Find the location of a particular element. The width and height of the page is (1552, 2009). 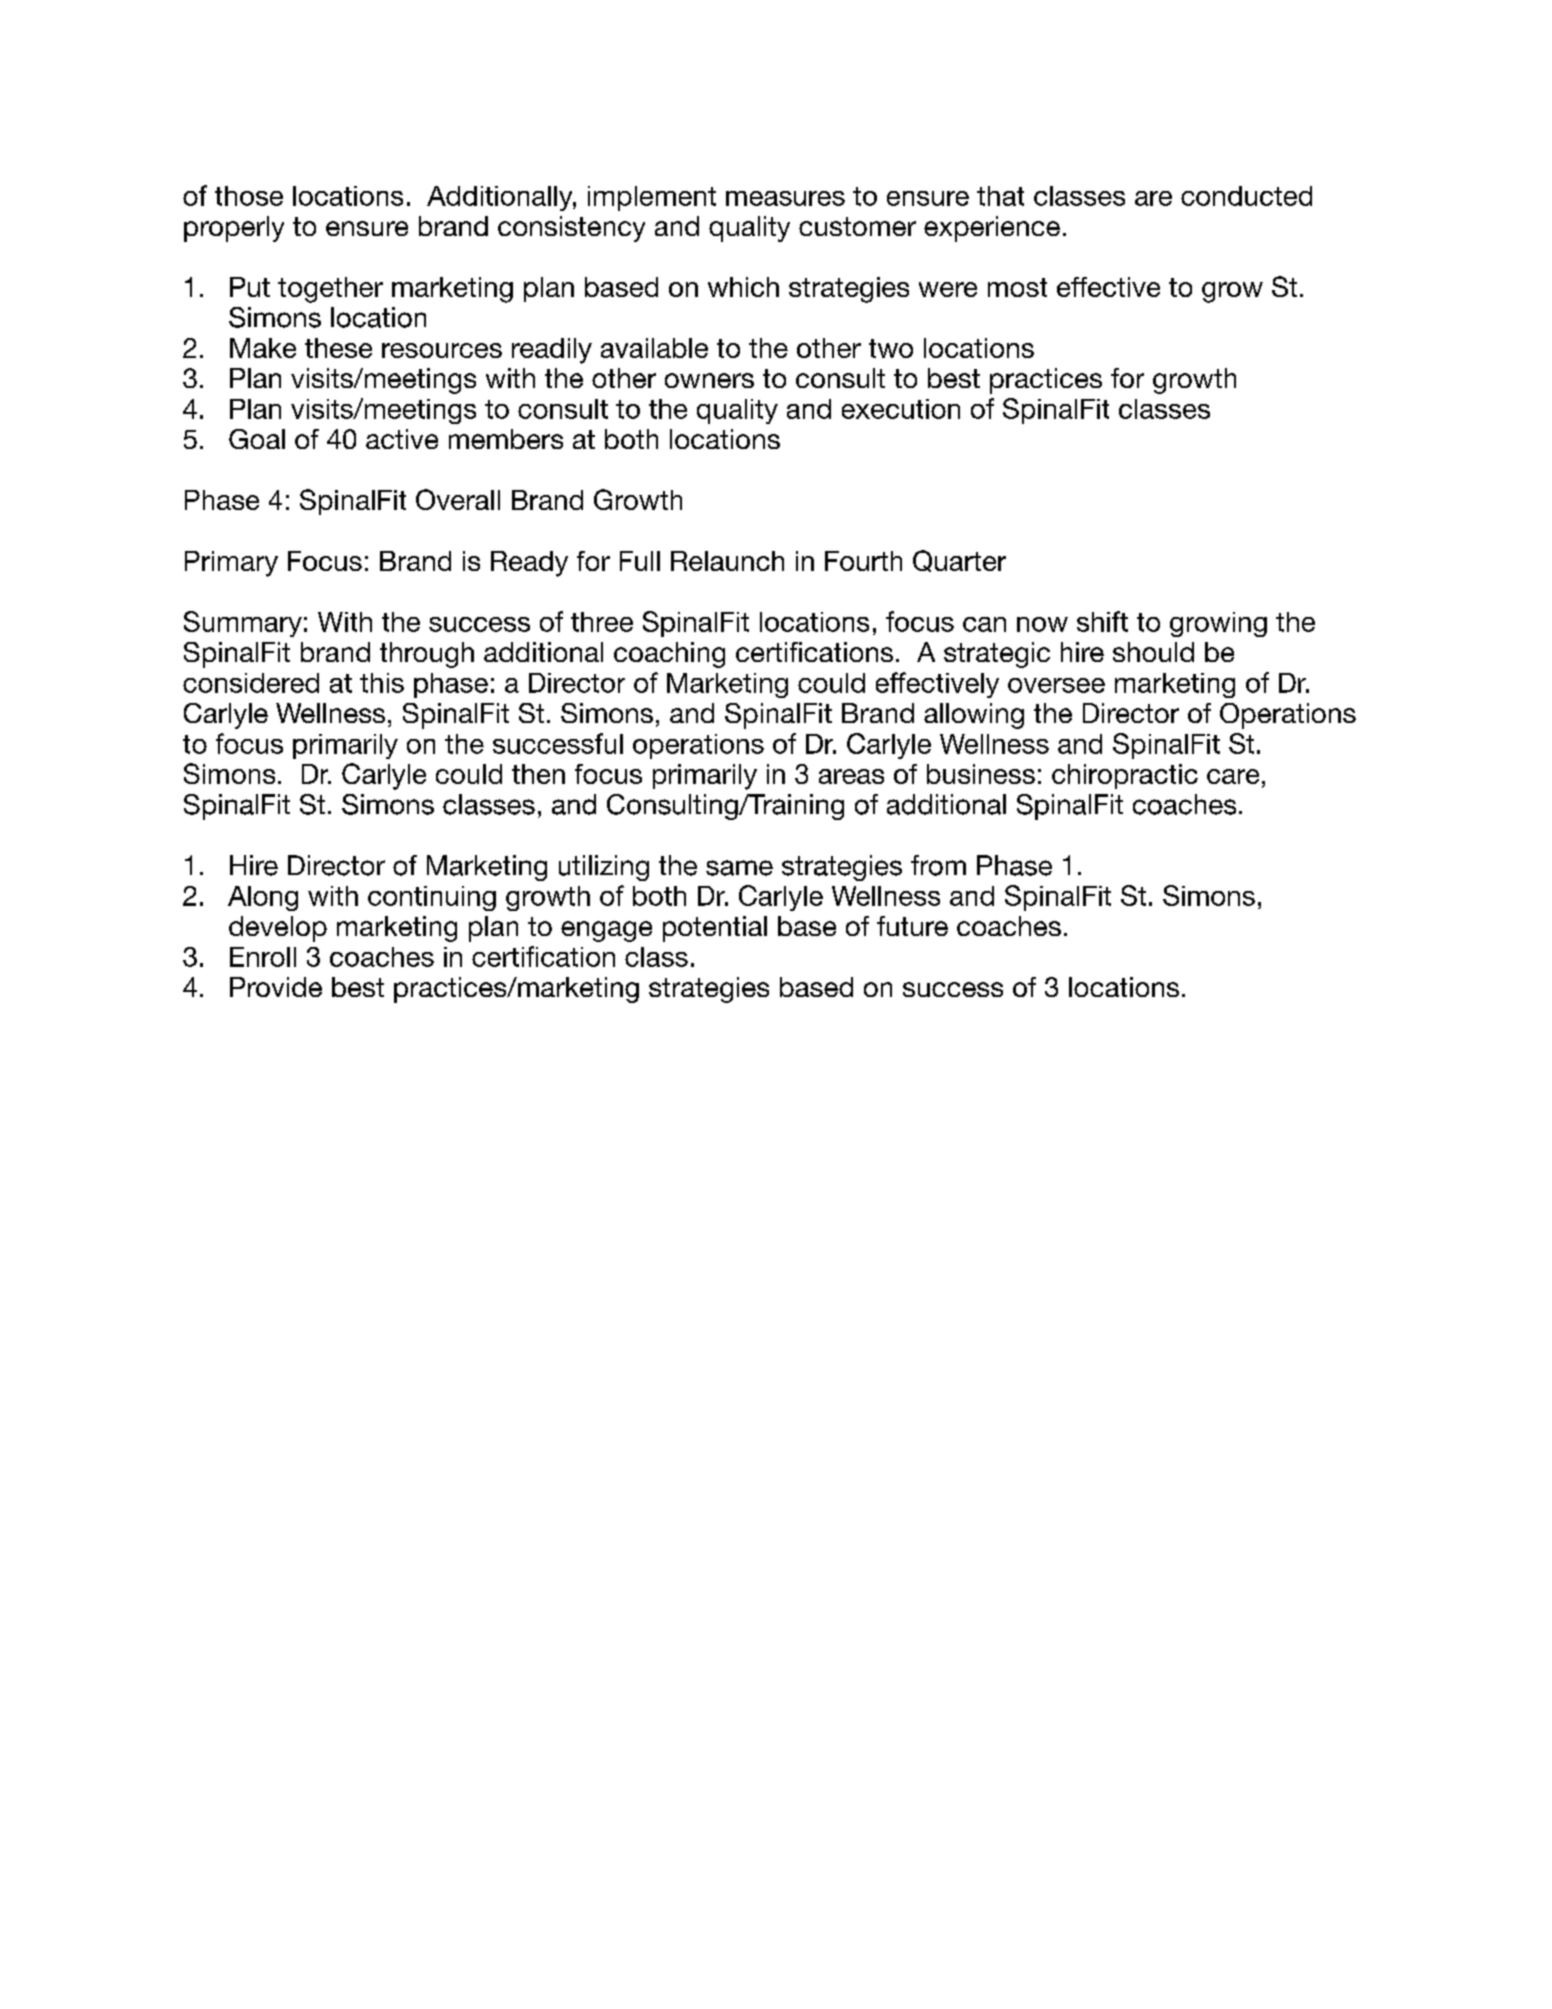

Enroll is located at coordinates (263, 957).
